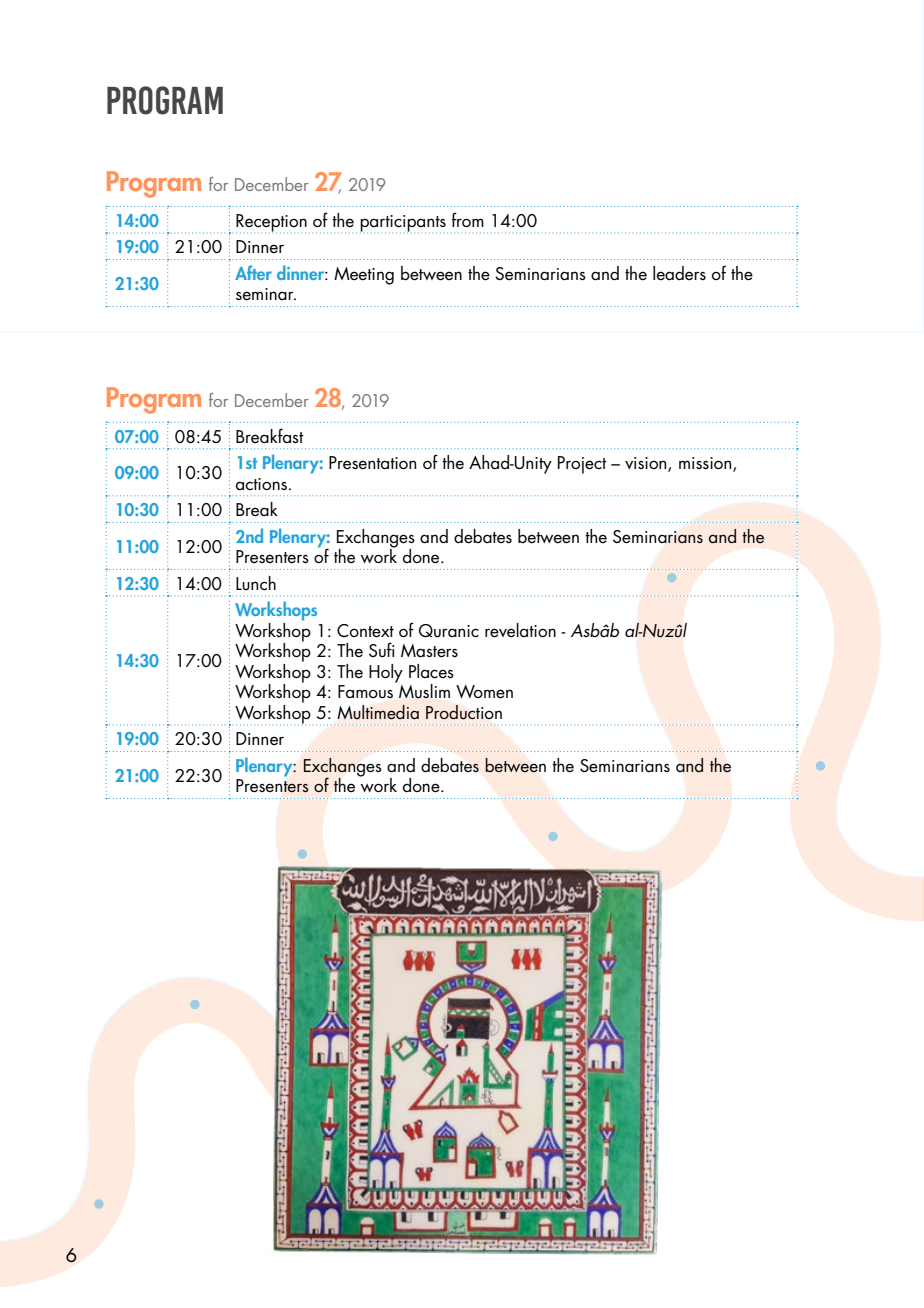  I want to click on vision, so click(647, 464).
